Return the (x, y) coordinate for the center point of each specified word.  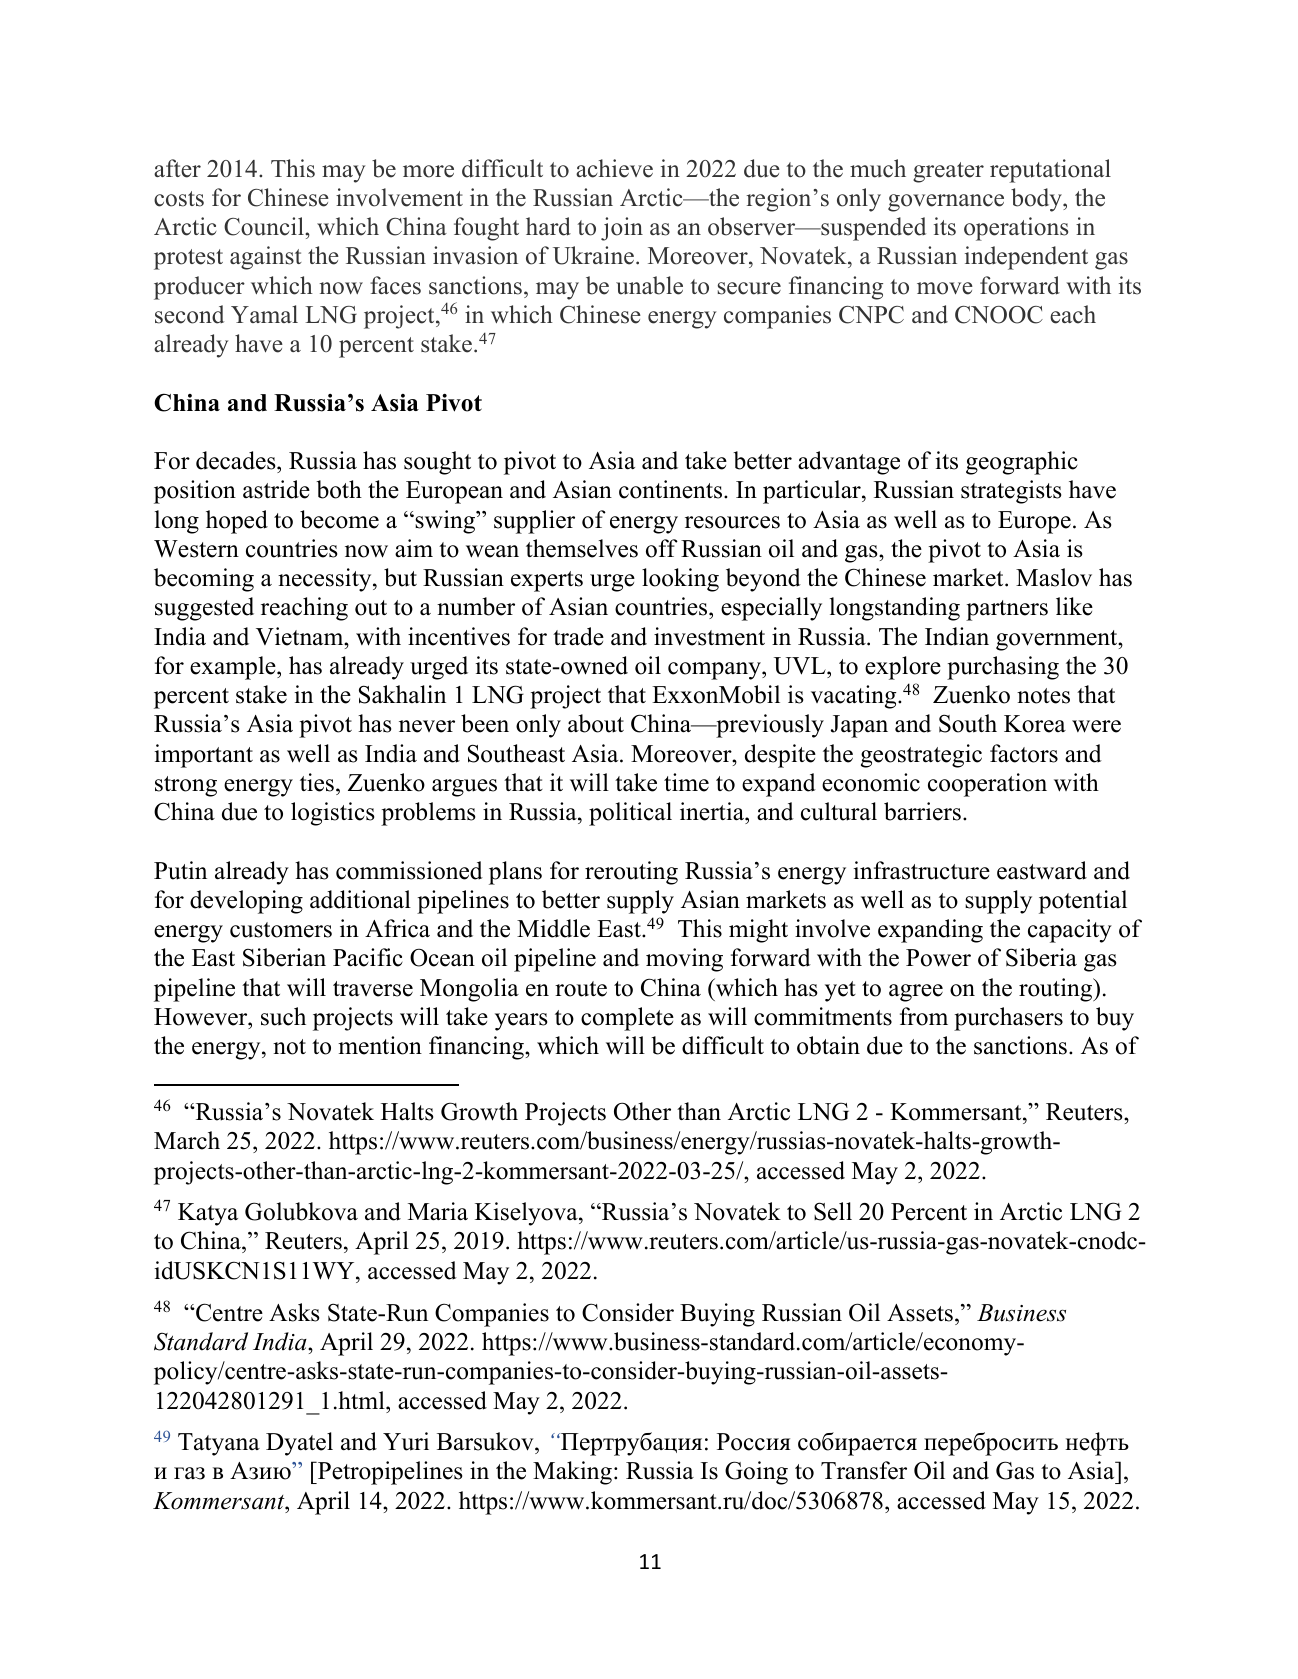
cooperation (987, 785)
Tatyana (219, 1444)
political (630, 814)
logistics (332, 814)
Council (265, 226)
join (622, 229)
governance (946, 203)
